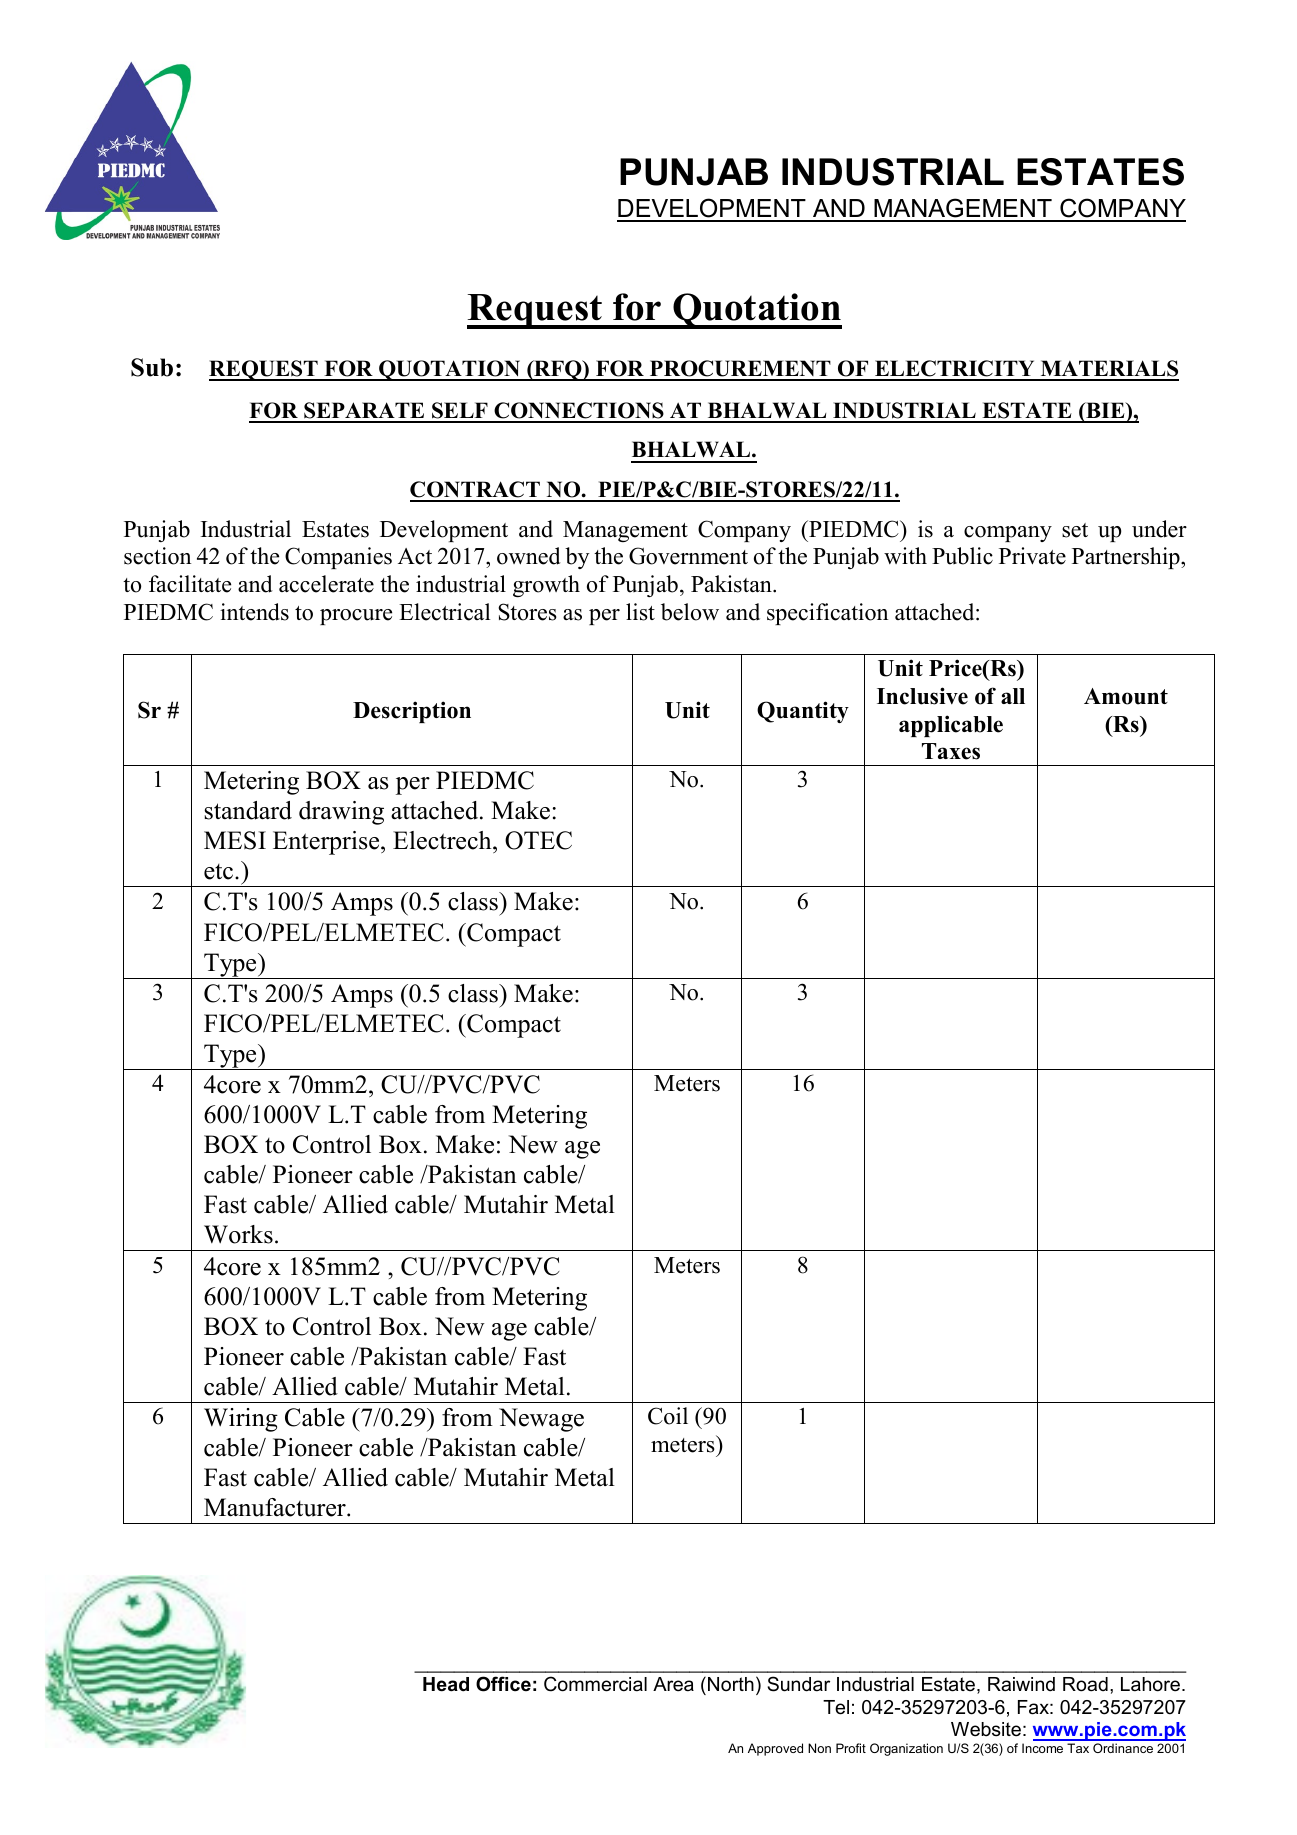  I want to click on Government, so click(688, 556).
